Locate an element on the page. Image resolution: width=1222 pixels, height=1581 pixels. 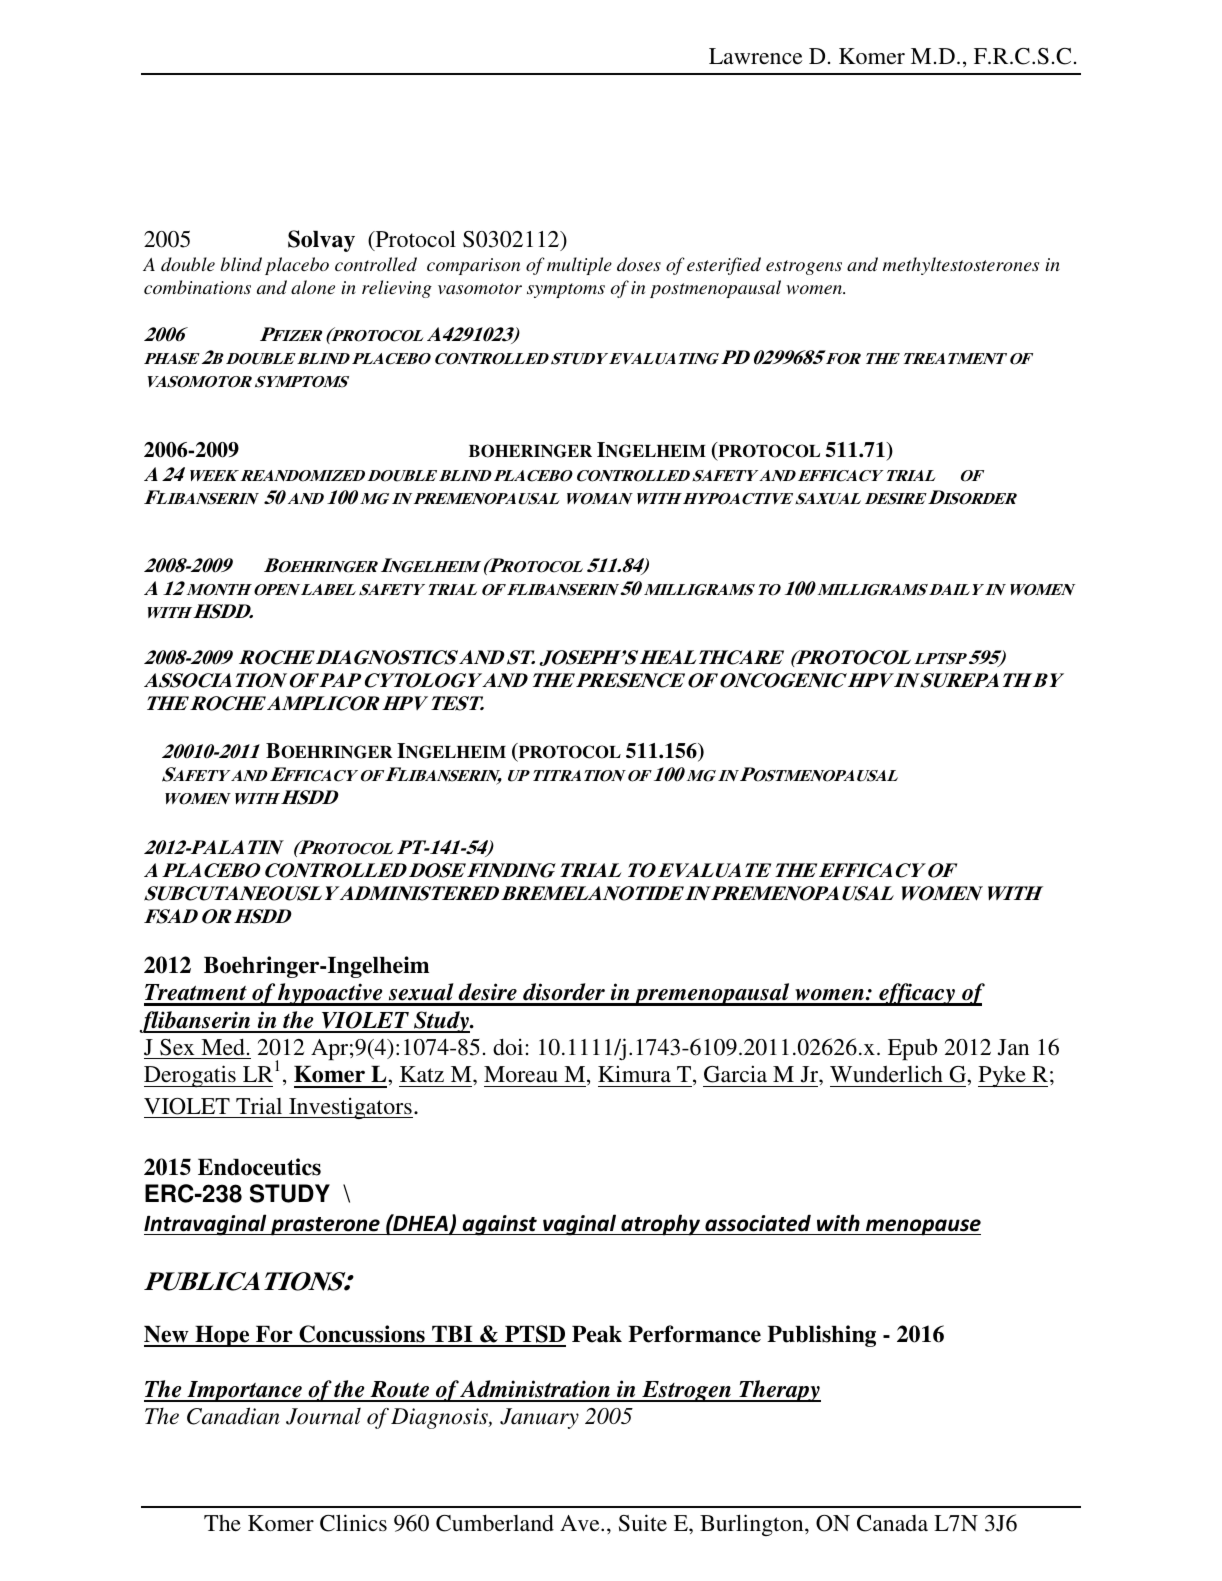
Med is located at coordinates (223, 1047).
